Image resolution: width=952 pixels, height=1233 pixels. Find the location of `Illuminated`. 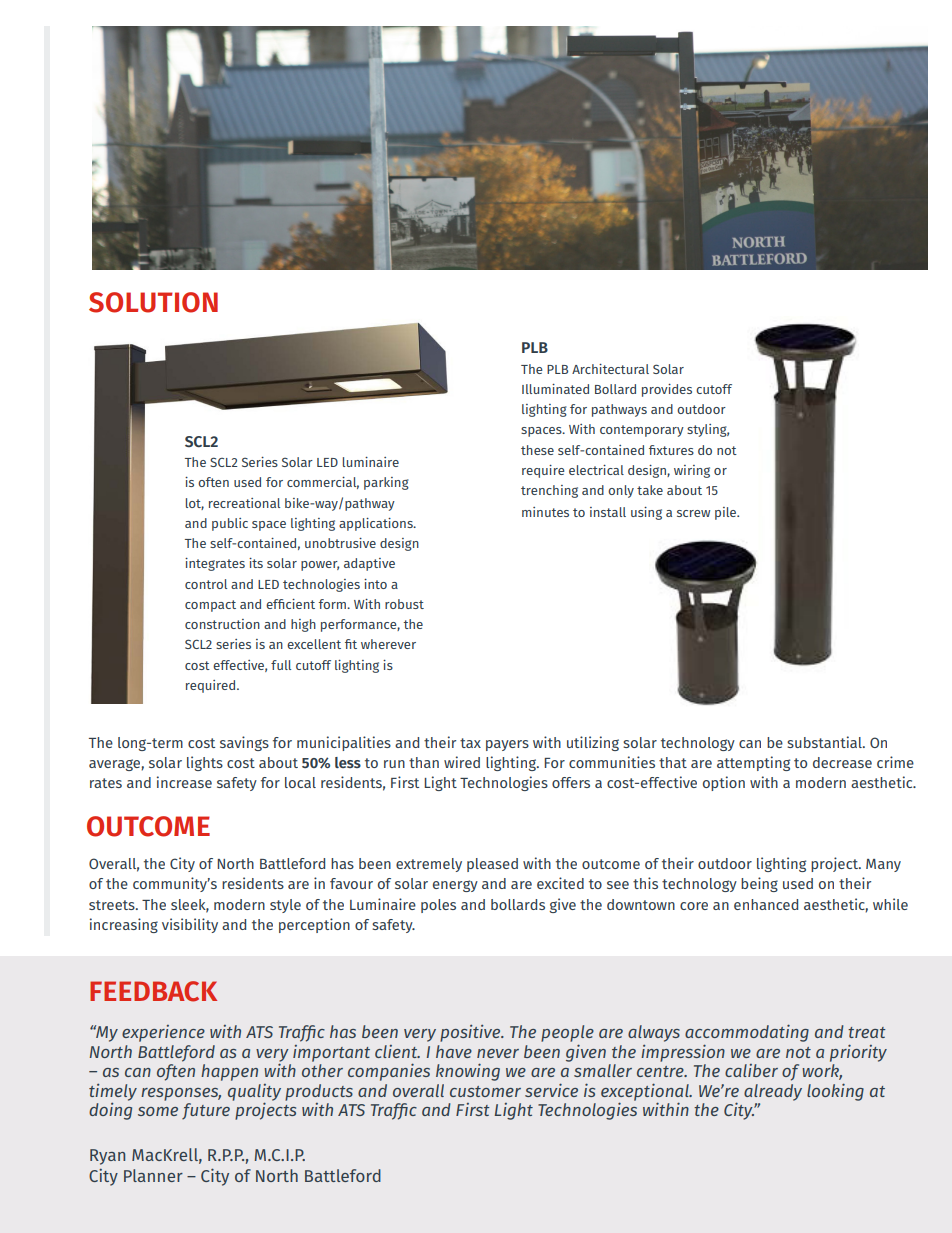

Illuminated is located at coordinates (555, 389).
